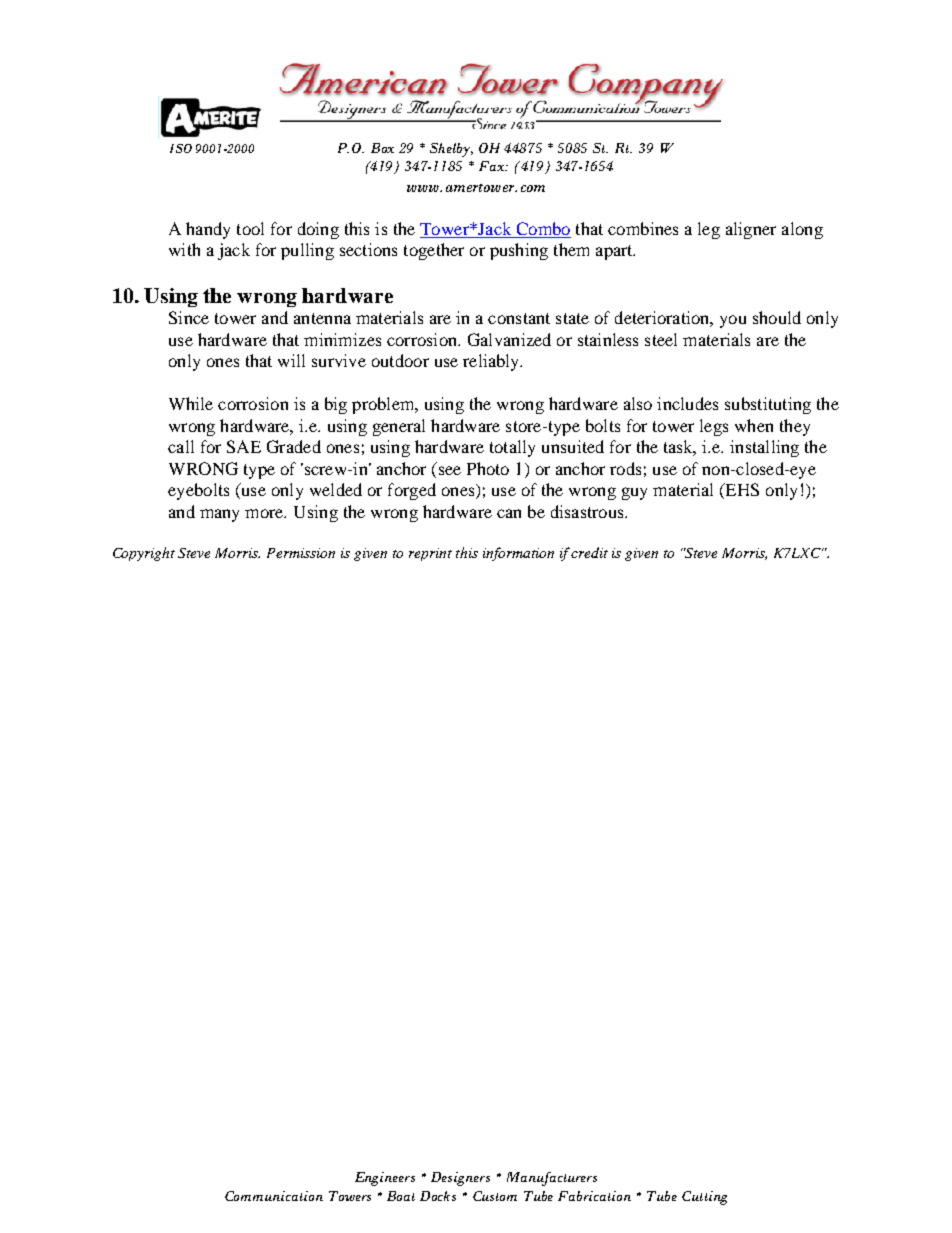 Image resolution: width=952 pixels, height=1233 pixels. Describe the element at coordinates (181, 148) in the screenshot. I see `ISO` at that location.
